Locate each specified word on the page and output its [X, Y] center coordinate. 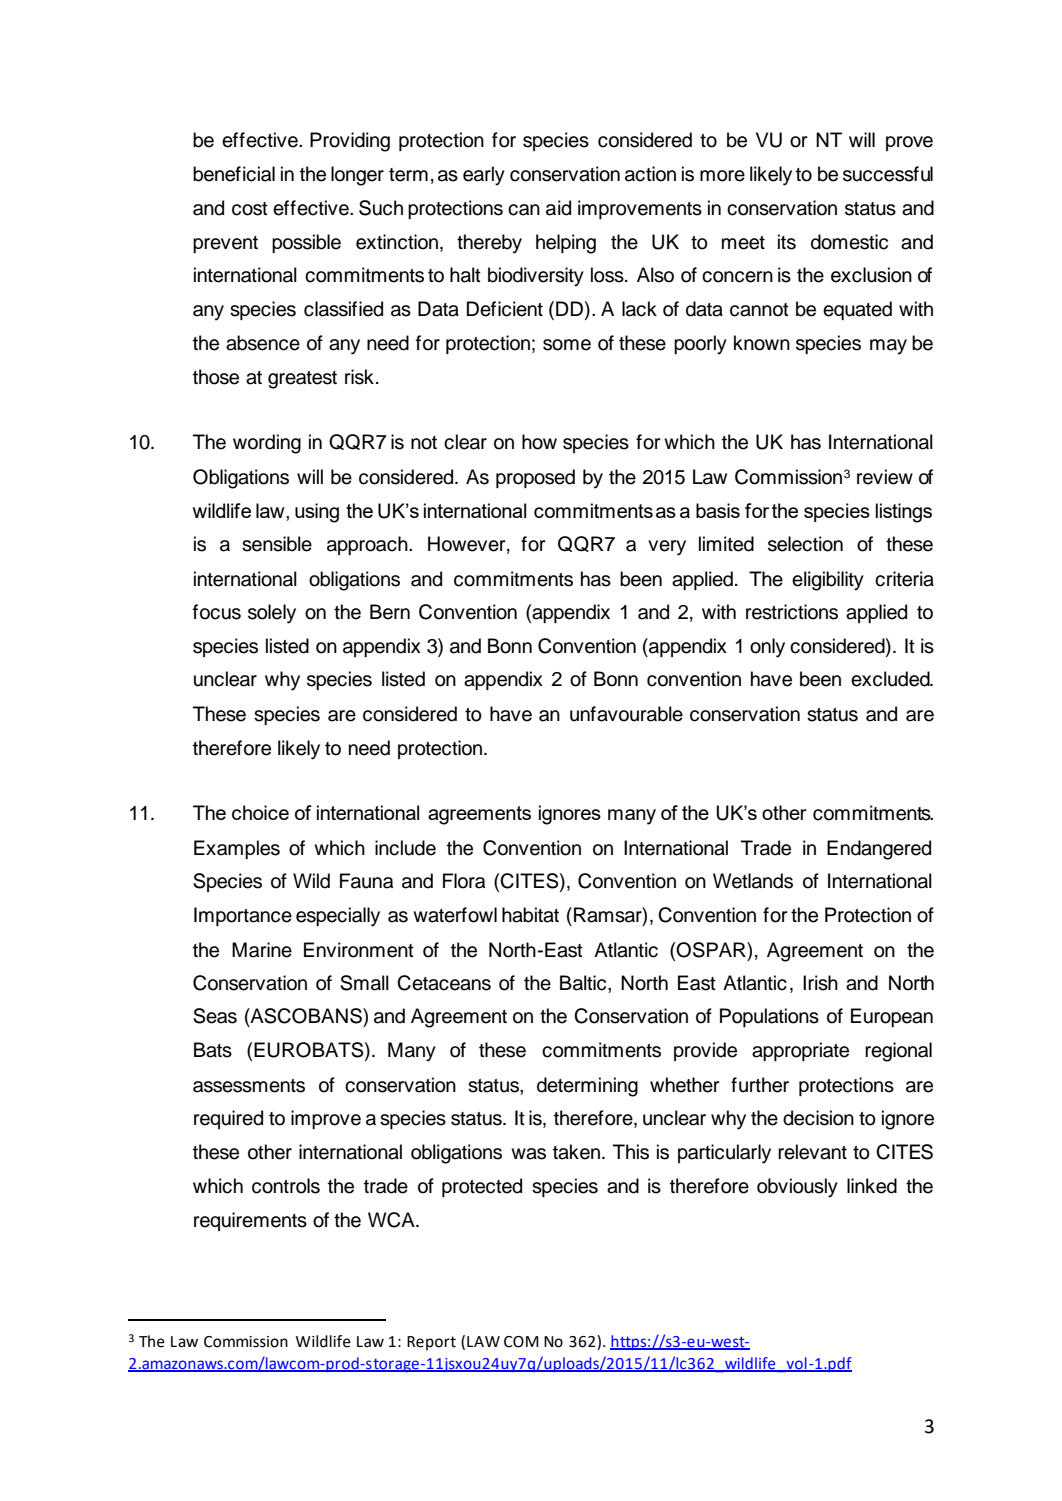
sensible [277, 544]
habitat [530, 915]
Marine [262, 950]
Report [431, 1343]
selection [805, 544]
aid [558, 208]
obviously [797, 1188]
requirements [250, 1221]
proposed [535, 478]
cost [250, 209]
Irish [820, 983]
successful [888, 174]
